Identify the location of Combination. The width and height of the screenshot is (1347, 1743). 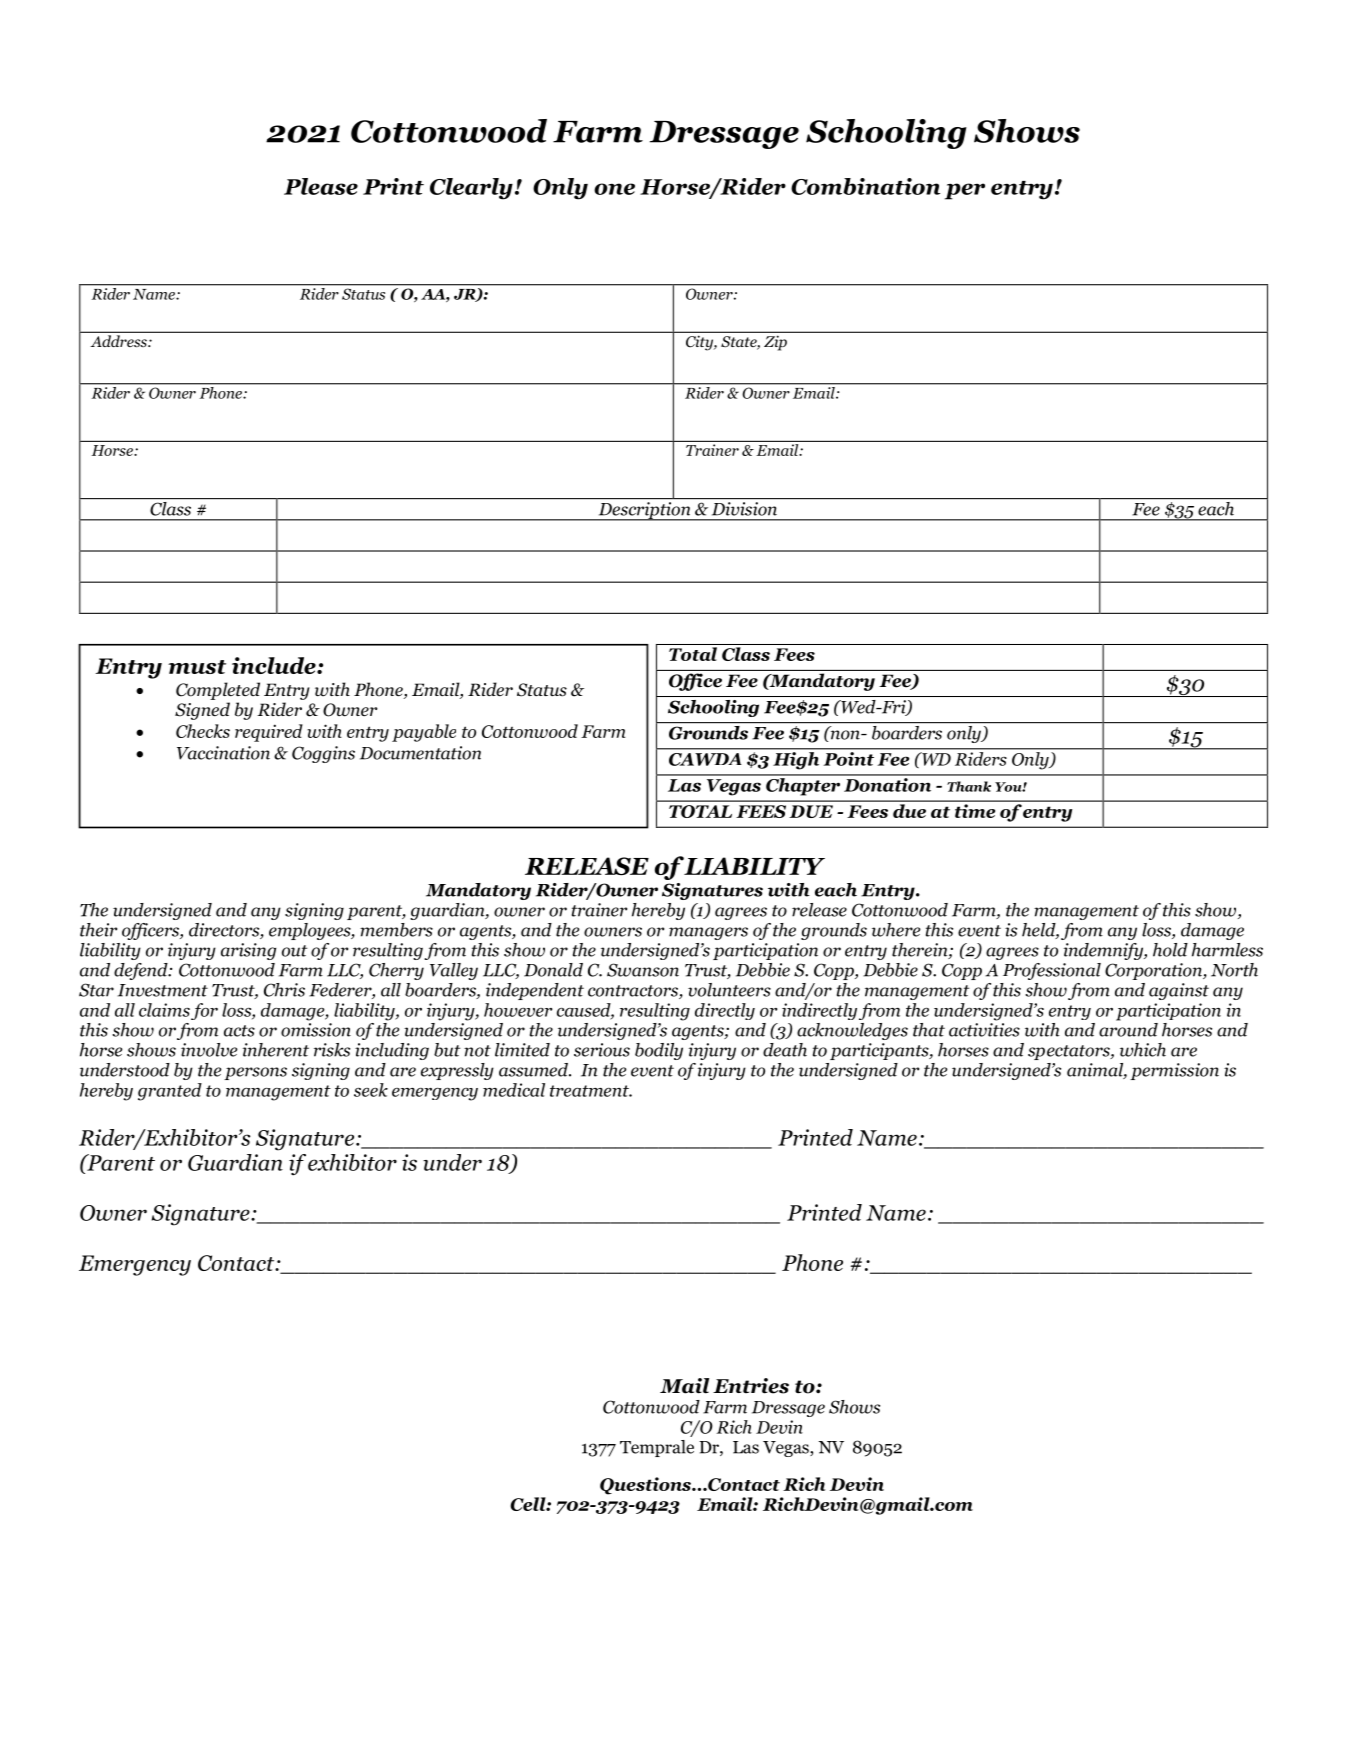
(865, 186).
